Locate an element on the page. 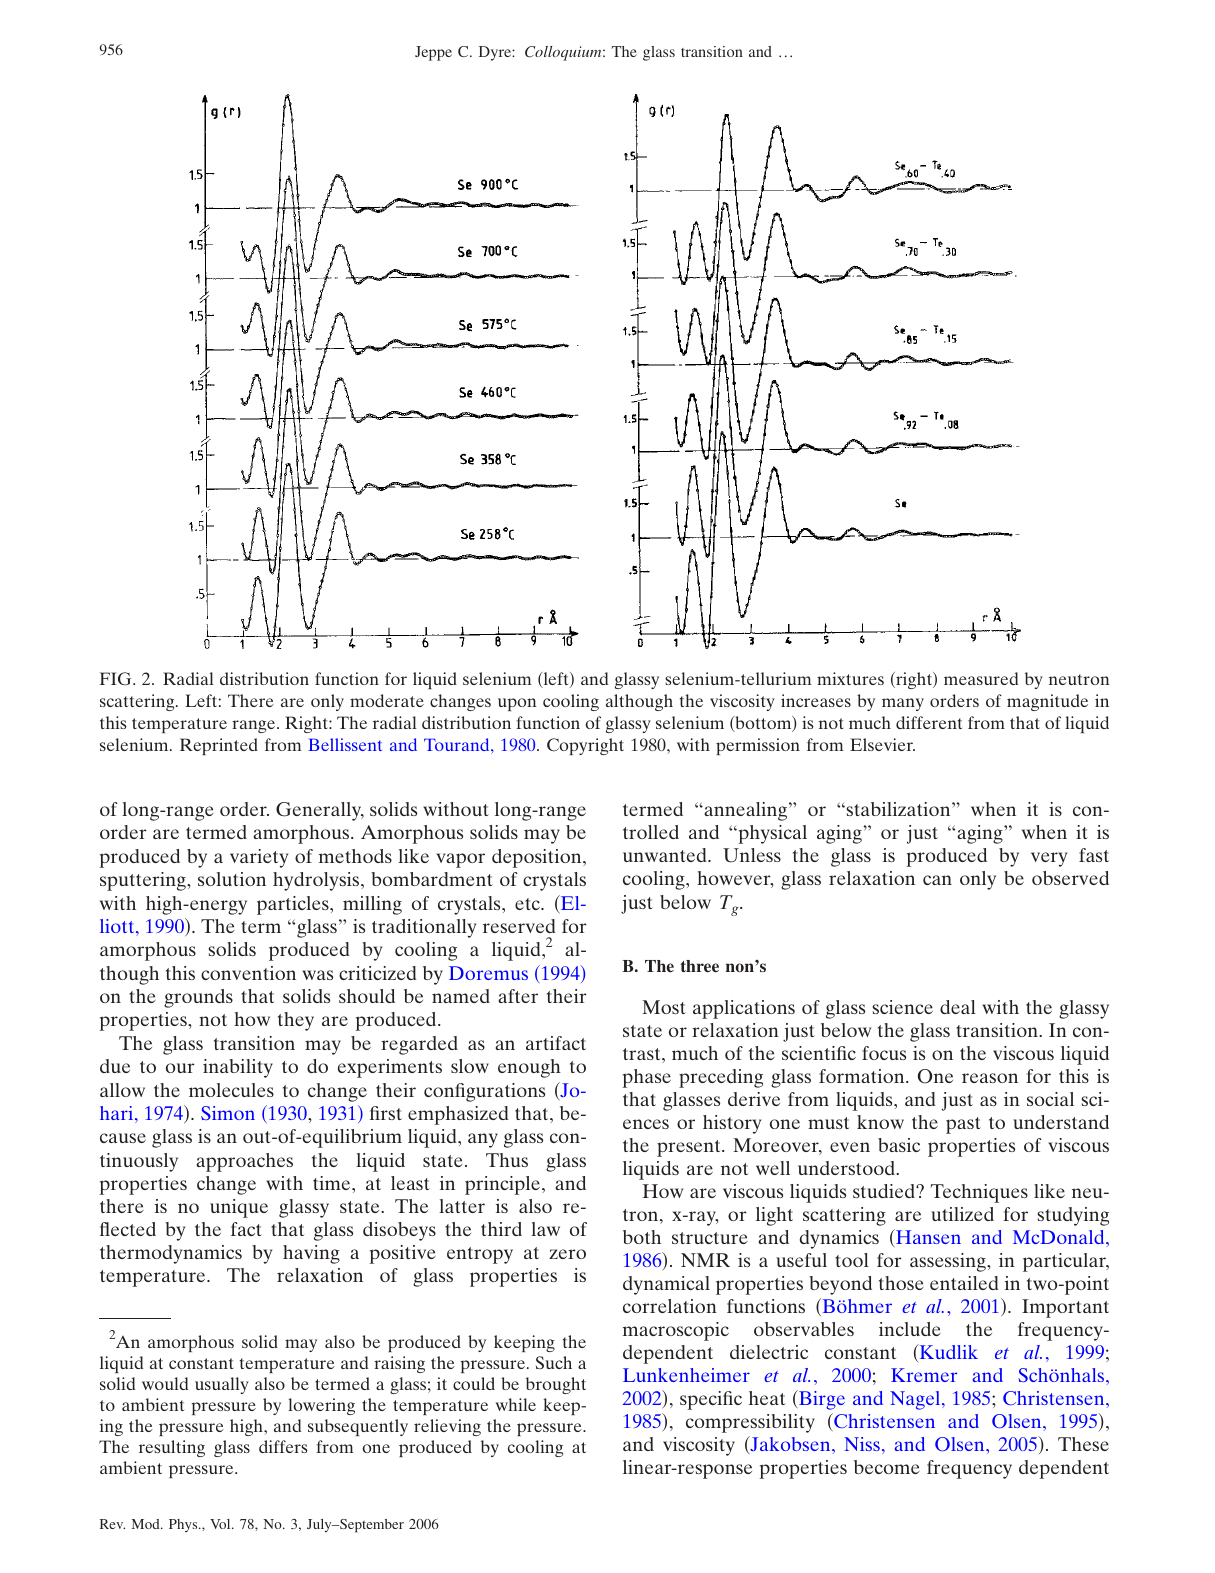  deal is located at coordinates (958, 1007).
